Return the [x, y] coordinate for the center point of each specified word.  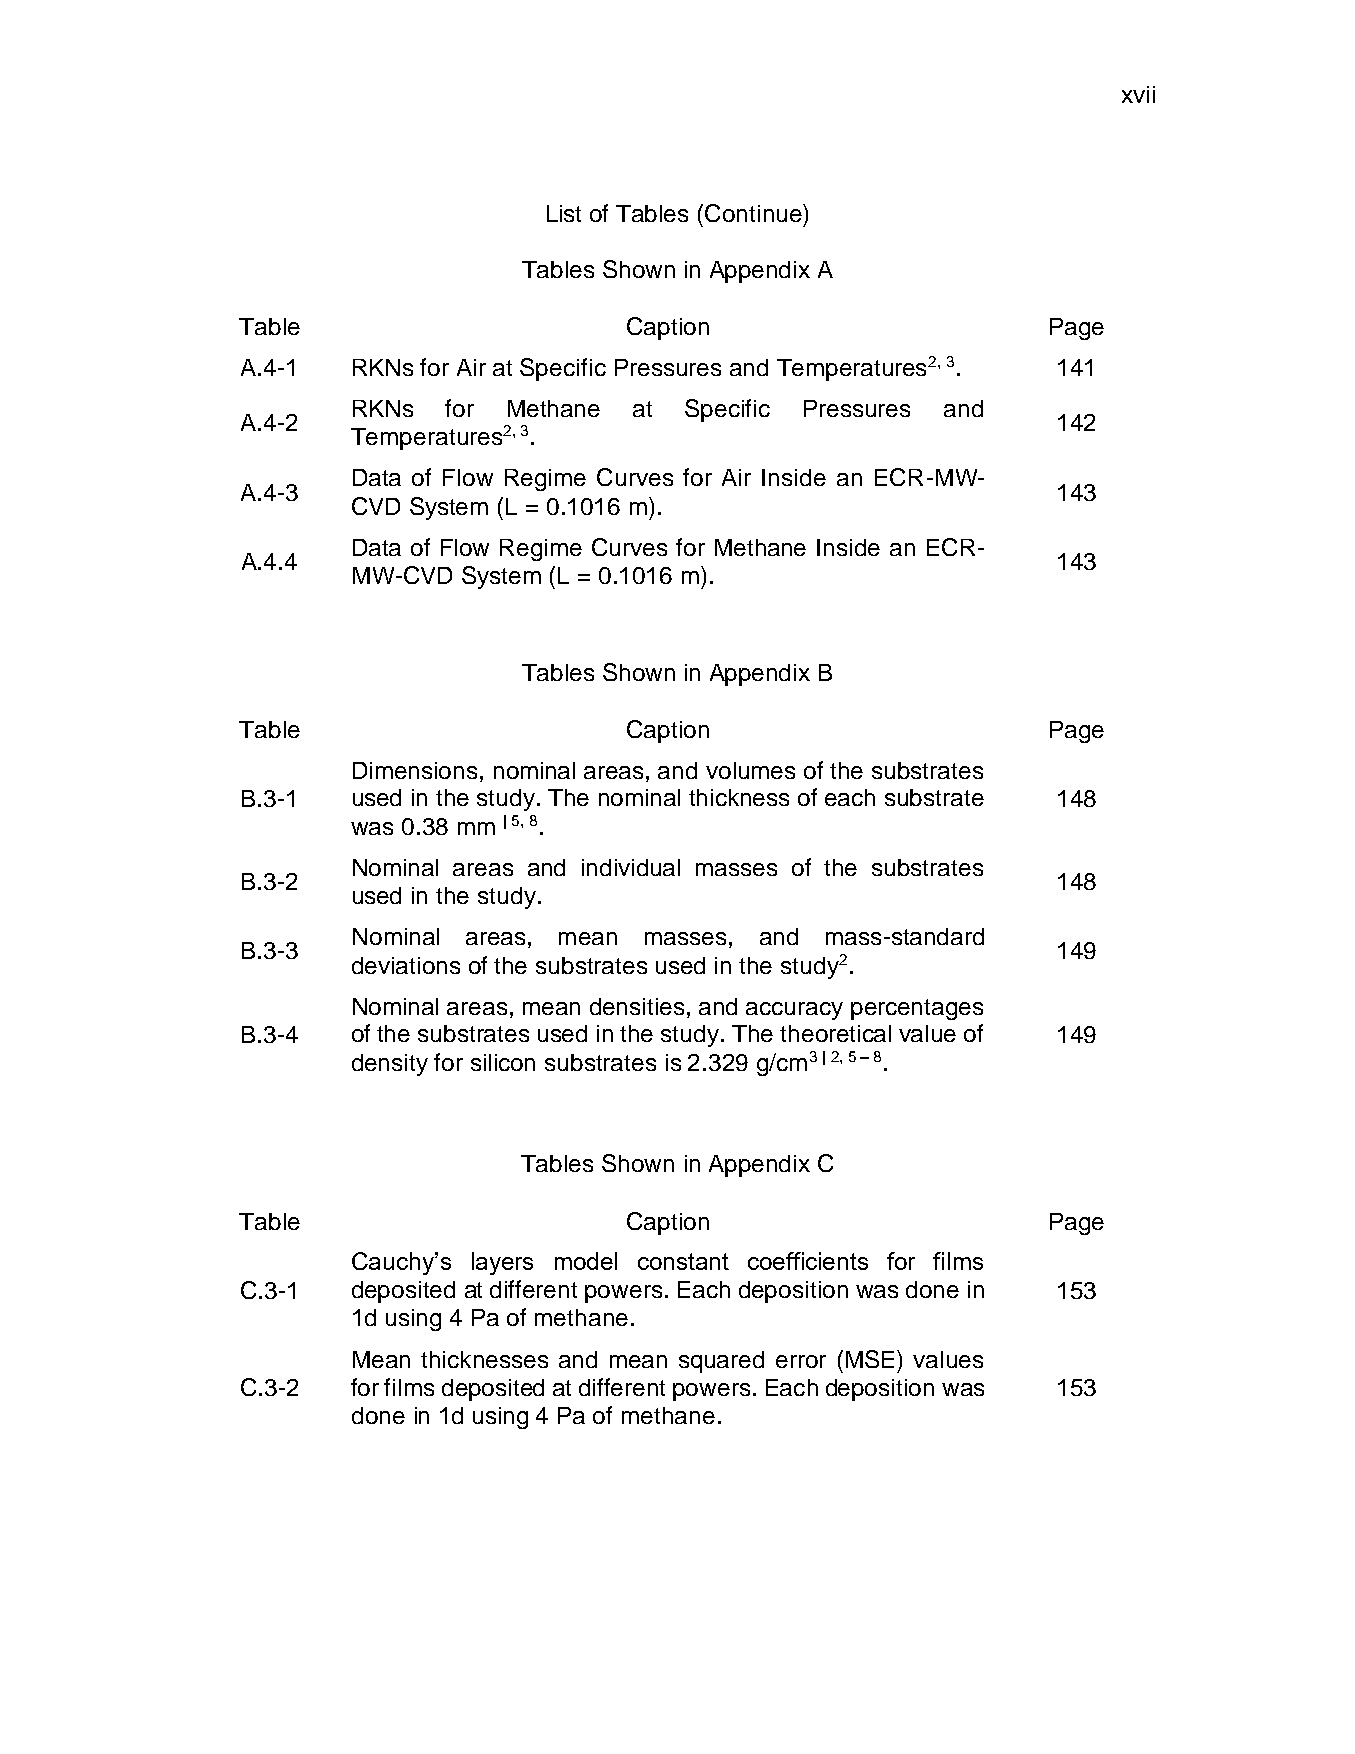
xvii [1138, 94]
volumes [750, 770]
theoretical [835, 1033]
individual [631, 867]
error [801, 1361]
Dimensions [415, 770]
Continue [754, 213]
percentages [917, 1009]
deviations [406, 965]
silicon [503, 1062]
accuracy [794, 1011]
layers [502, 1263]
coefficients [808, 1261]
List [564, 213]
